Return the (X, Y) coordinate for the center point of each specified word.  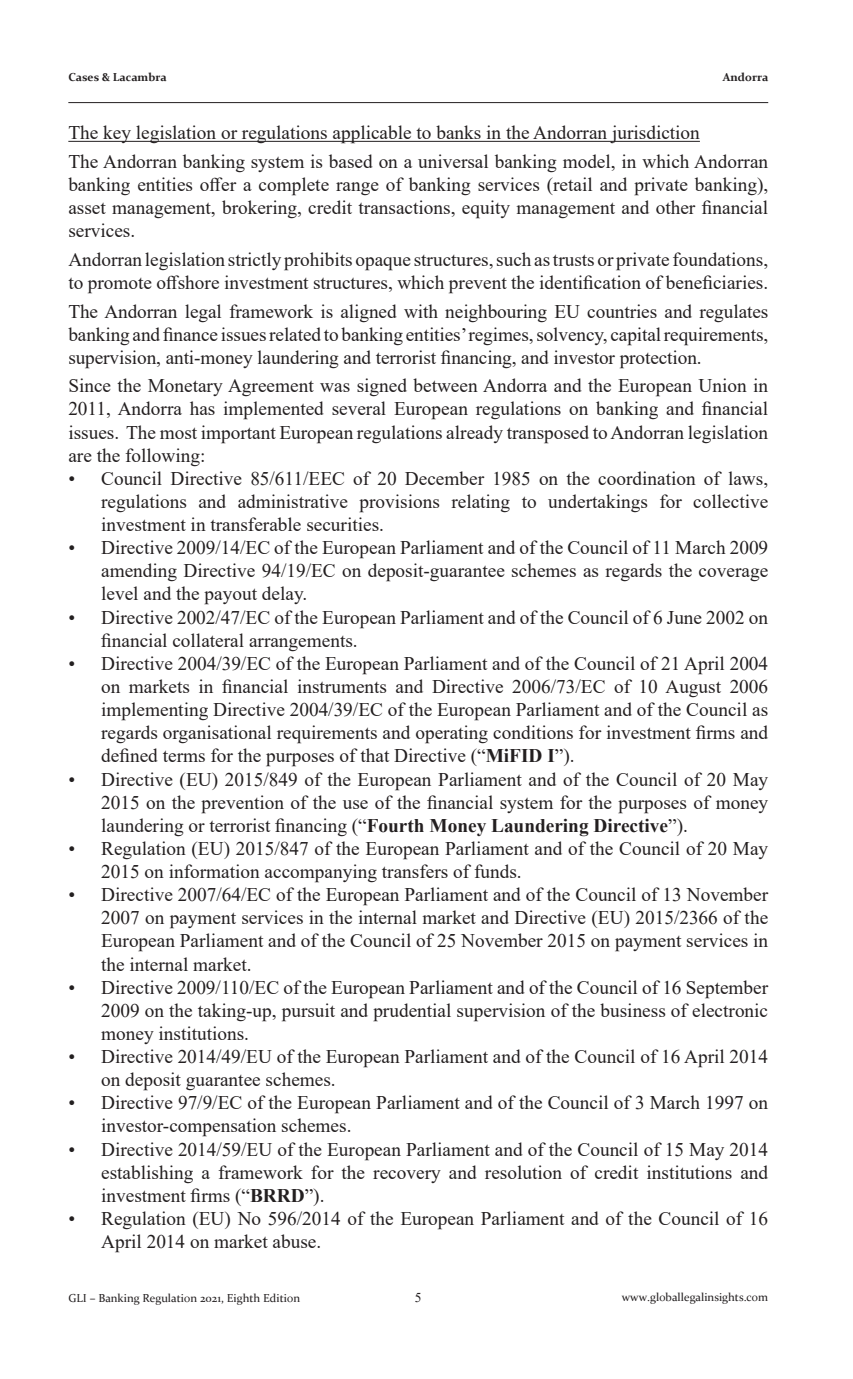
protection (659, 359)
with (421, 311)
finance (190, 334)
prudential (412, 1012)
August (693, 688)
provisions (399, 503)
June (684, 617)
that (374, 755)
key (117, 134)
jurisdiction (654, 134)
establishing (147, 1174)
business (633, 1010)
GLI (77, 1298)
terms (184, 756)
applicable (372, 134)
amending (139, 572)
